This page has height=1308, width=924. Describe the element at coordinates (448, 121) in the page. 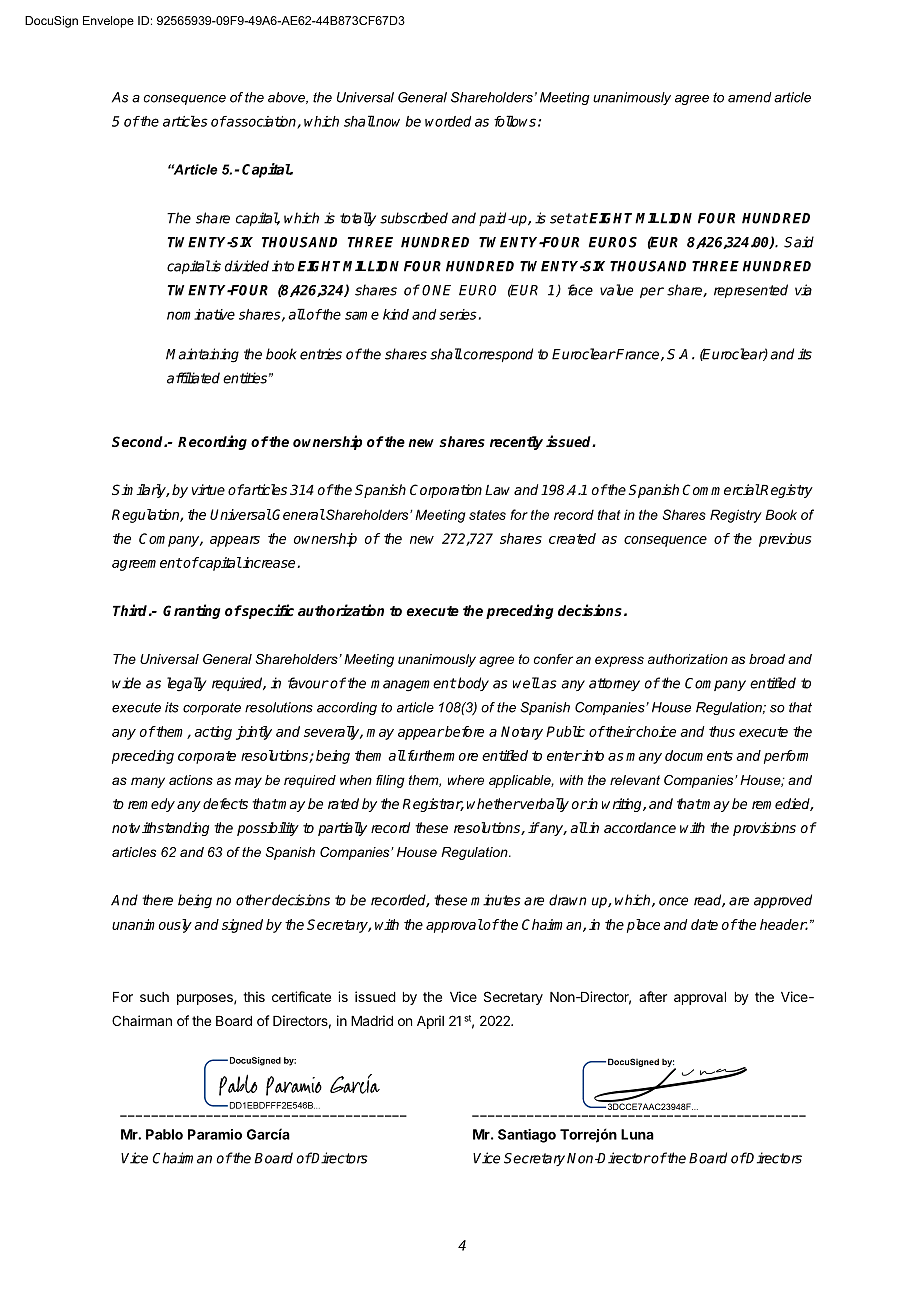

I see `worded` at that location.
